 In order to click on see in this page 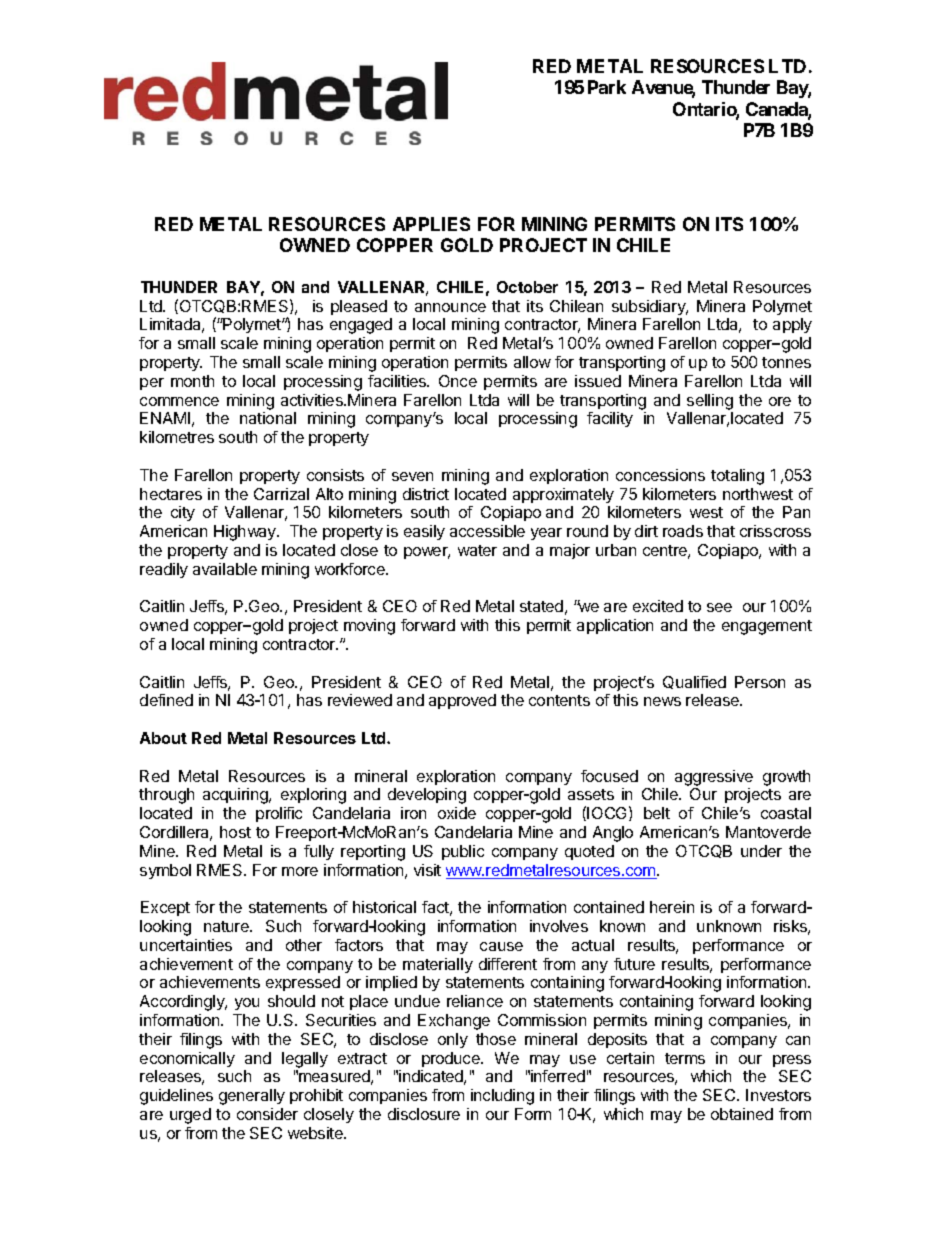, I will do `click(719, 607)`.
